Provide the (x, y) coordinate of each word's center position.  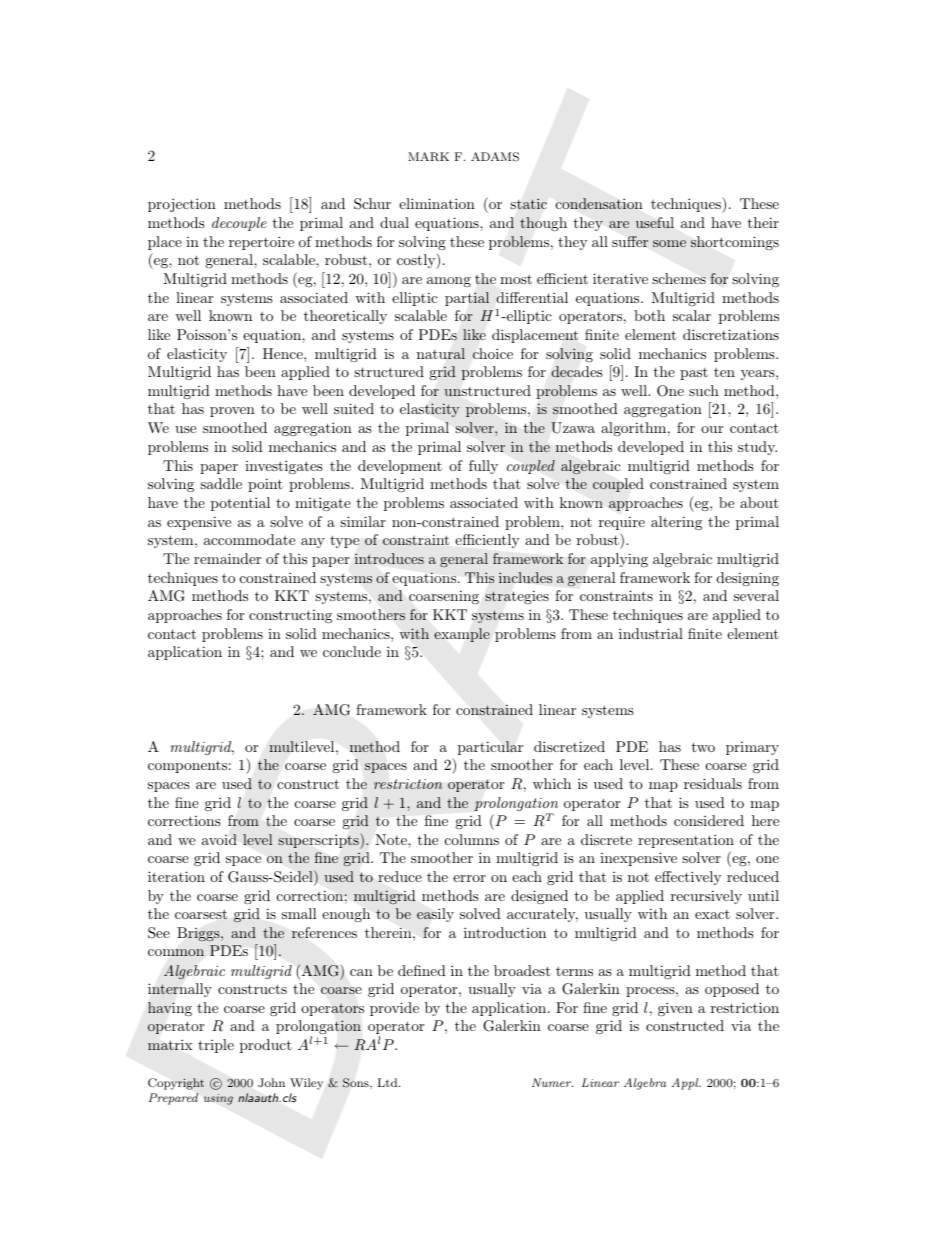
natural (441, 353)
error (469, 878)
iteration (176, 876)
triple (216, 1046)
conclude (352, 651)
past (694, 374)
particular (490, 748)
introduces (389, 558)
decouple (239, 224)
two (703, 747)
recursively (706, 897)
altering (676, 523)
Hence (284, 353)
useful (655, 222)
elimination (437, 203)
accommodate (249, 539)
